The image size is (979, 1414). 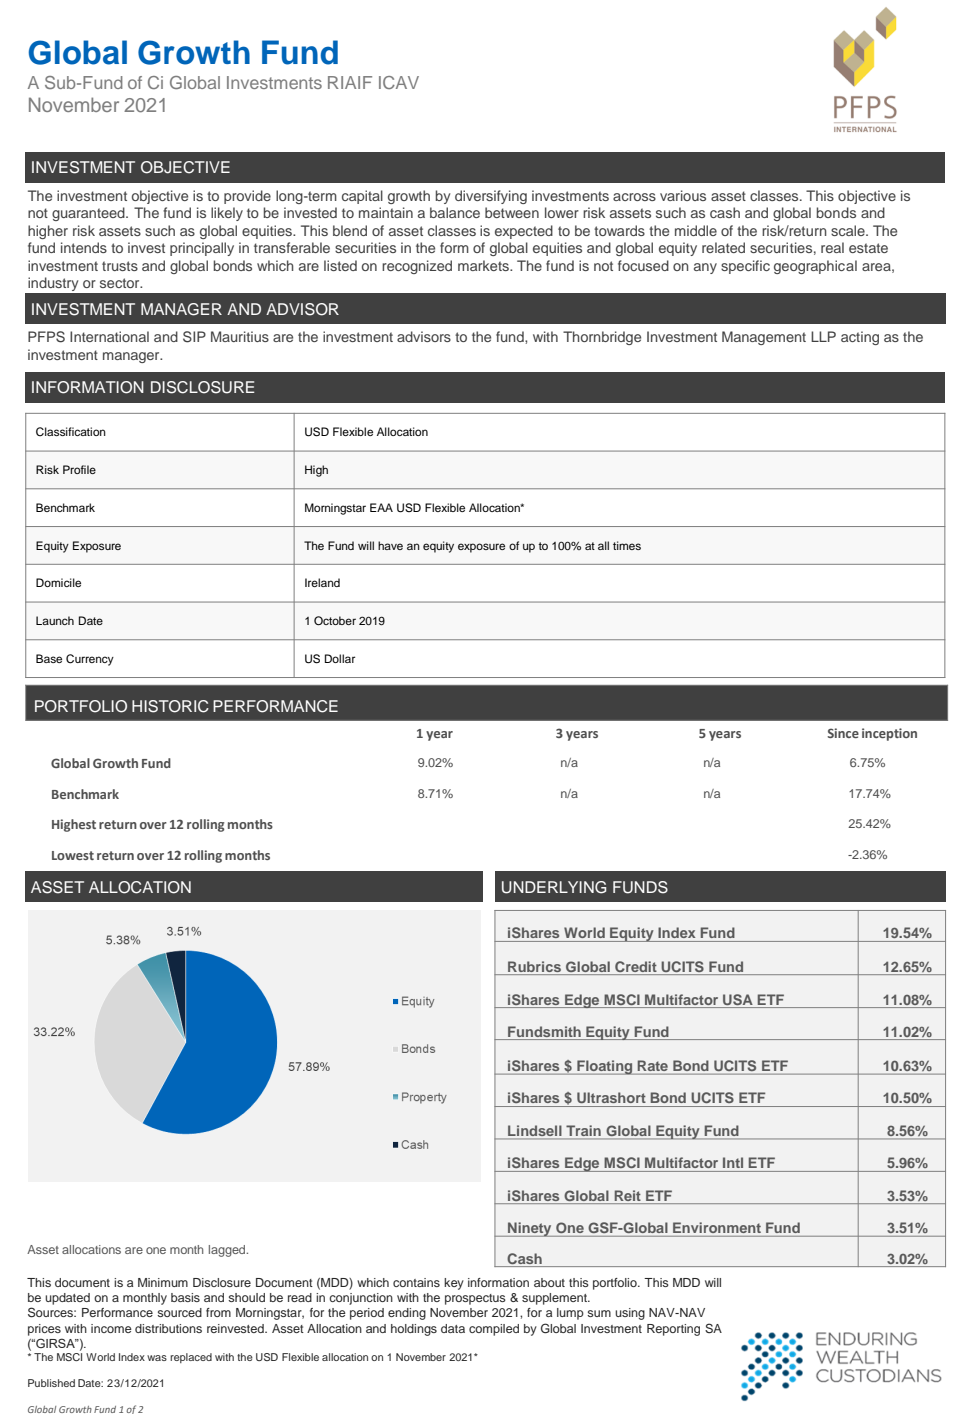 What do you see at coordinates (832, 247) in the image?
I see `real` at bounding box center [832, 247].
